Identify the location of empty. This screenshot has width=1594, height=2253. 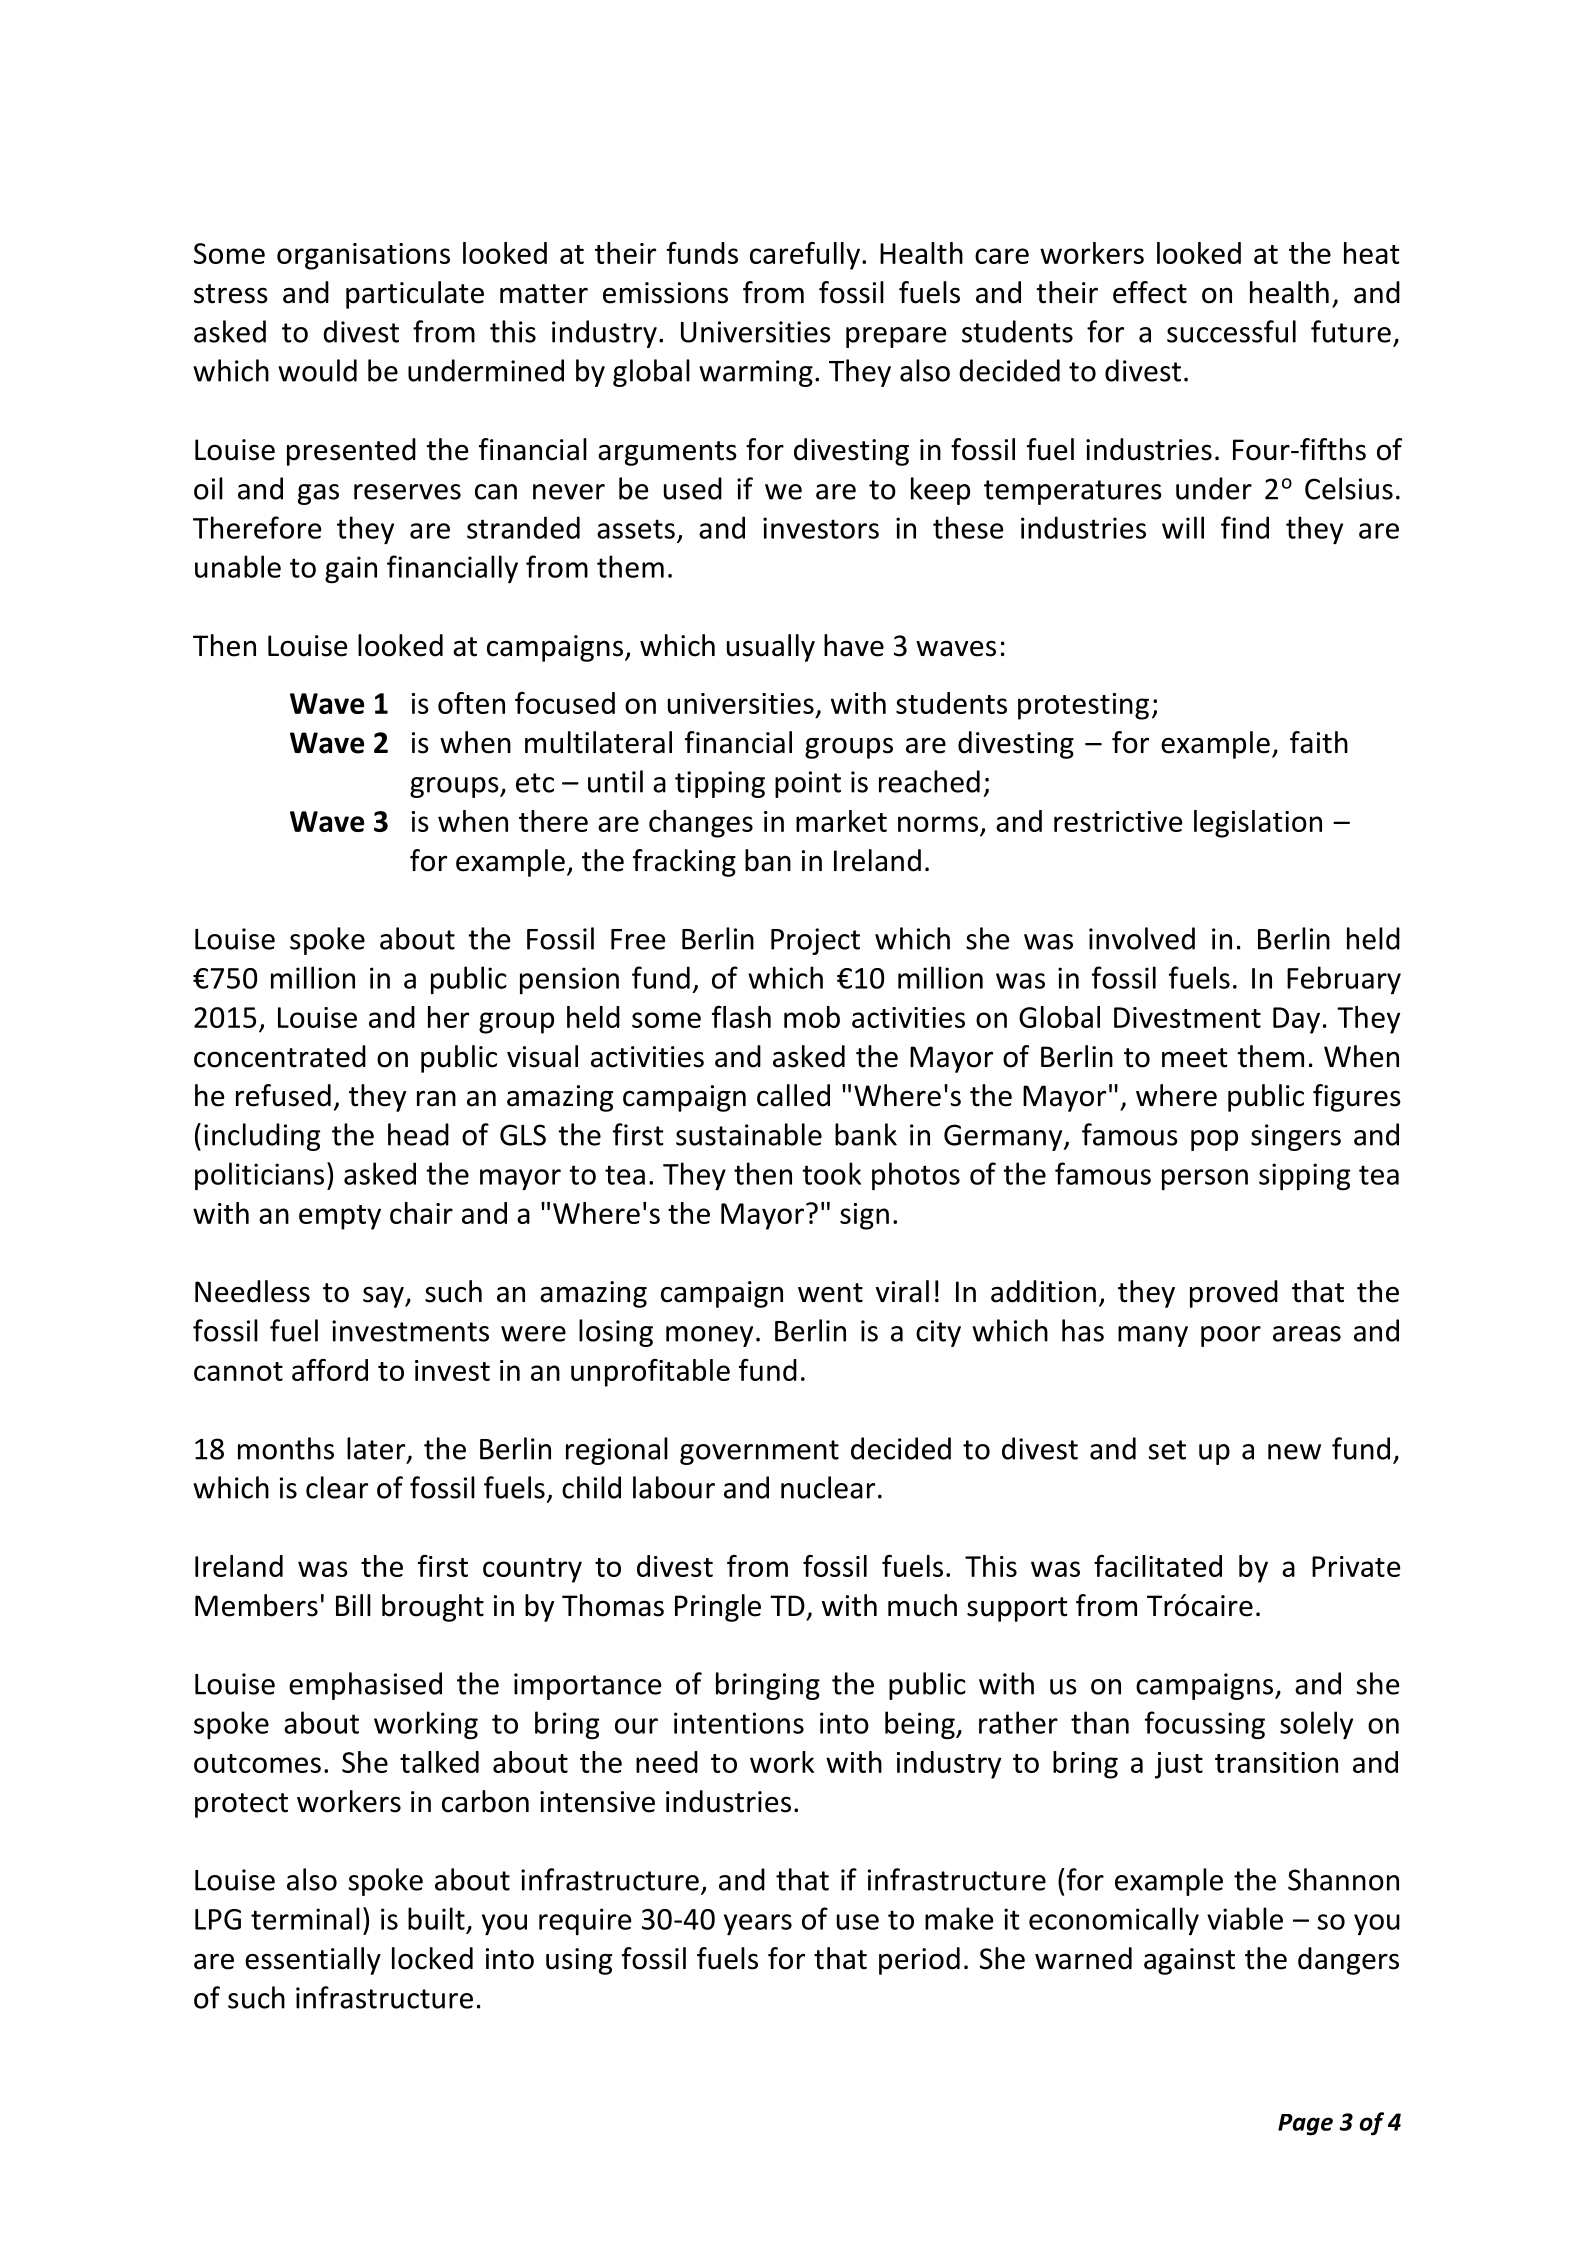
(340, 1217).
